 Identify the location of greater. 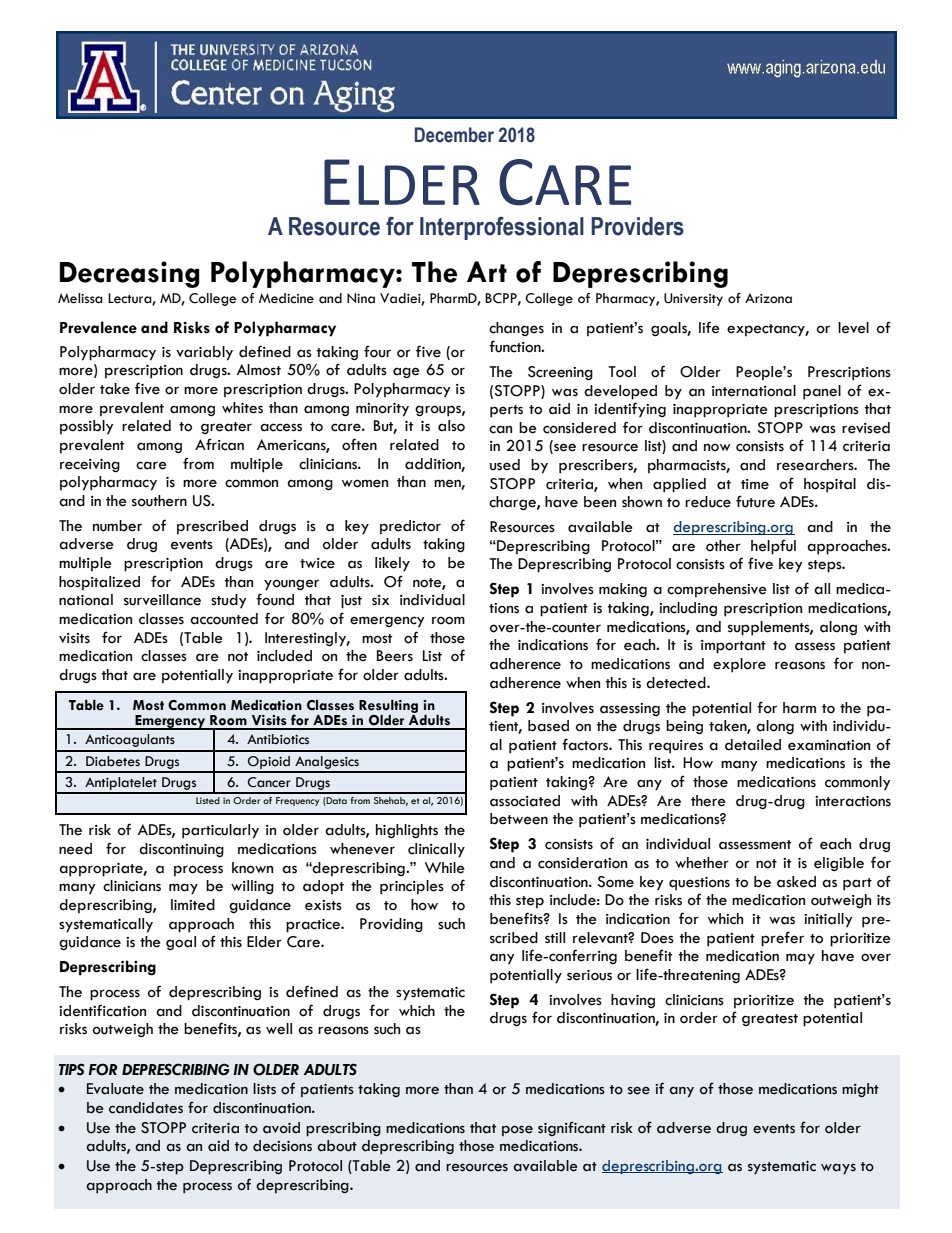
(226, 428).
